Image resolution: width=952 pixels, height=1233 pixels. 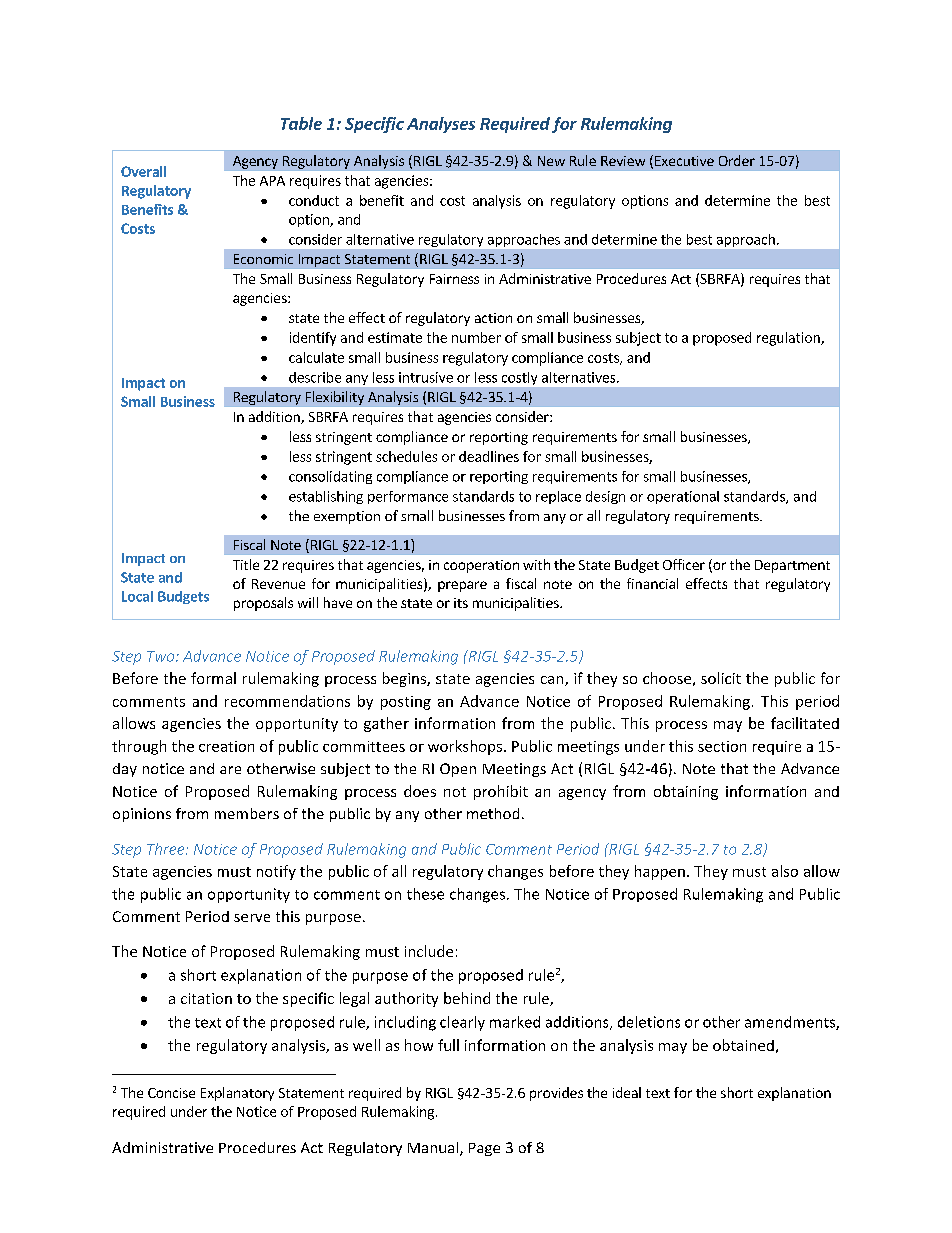 What do you see at coordinates (493, 813) in the page?
I see `method` at bounding box center [493, 813].
